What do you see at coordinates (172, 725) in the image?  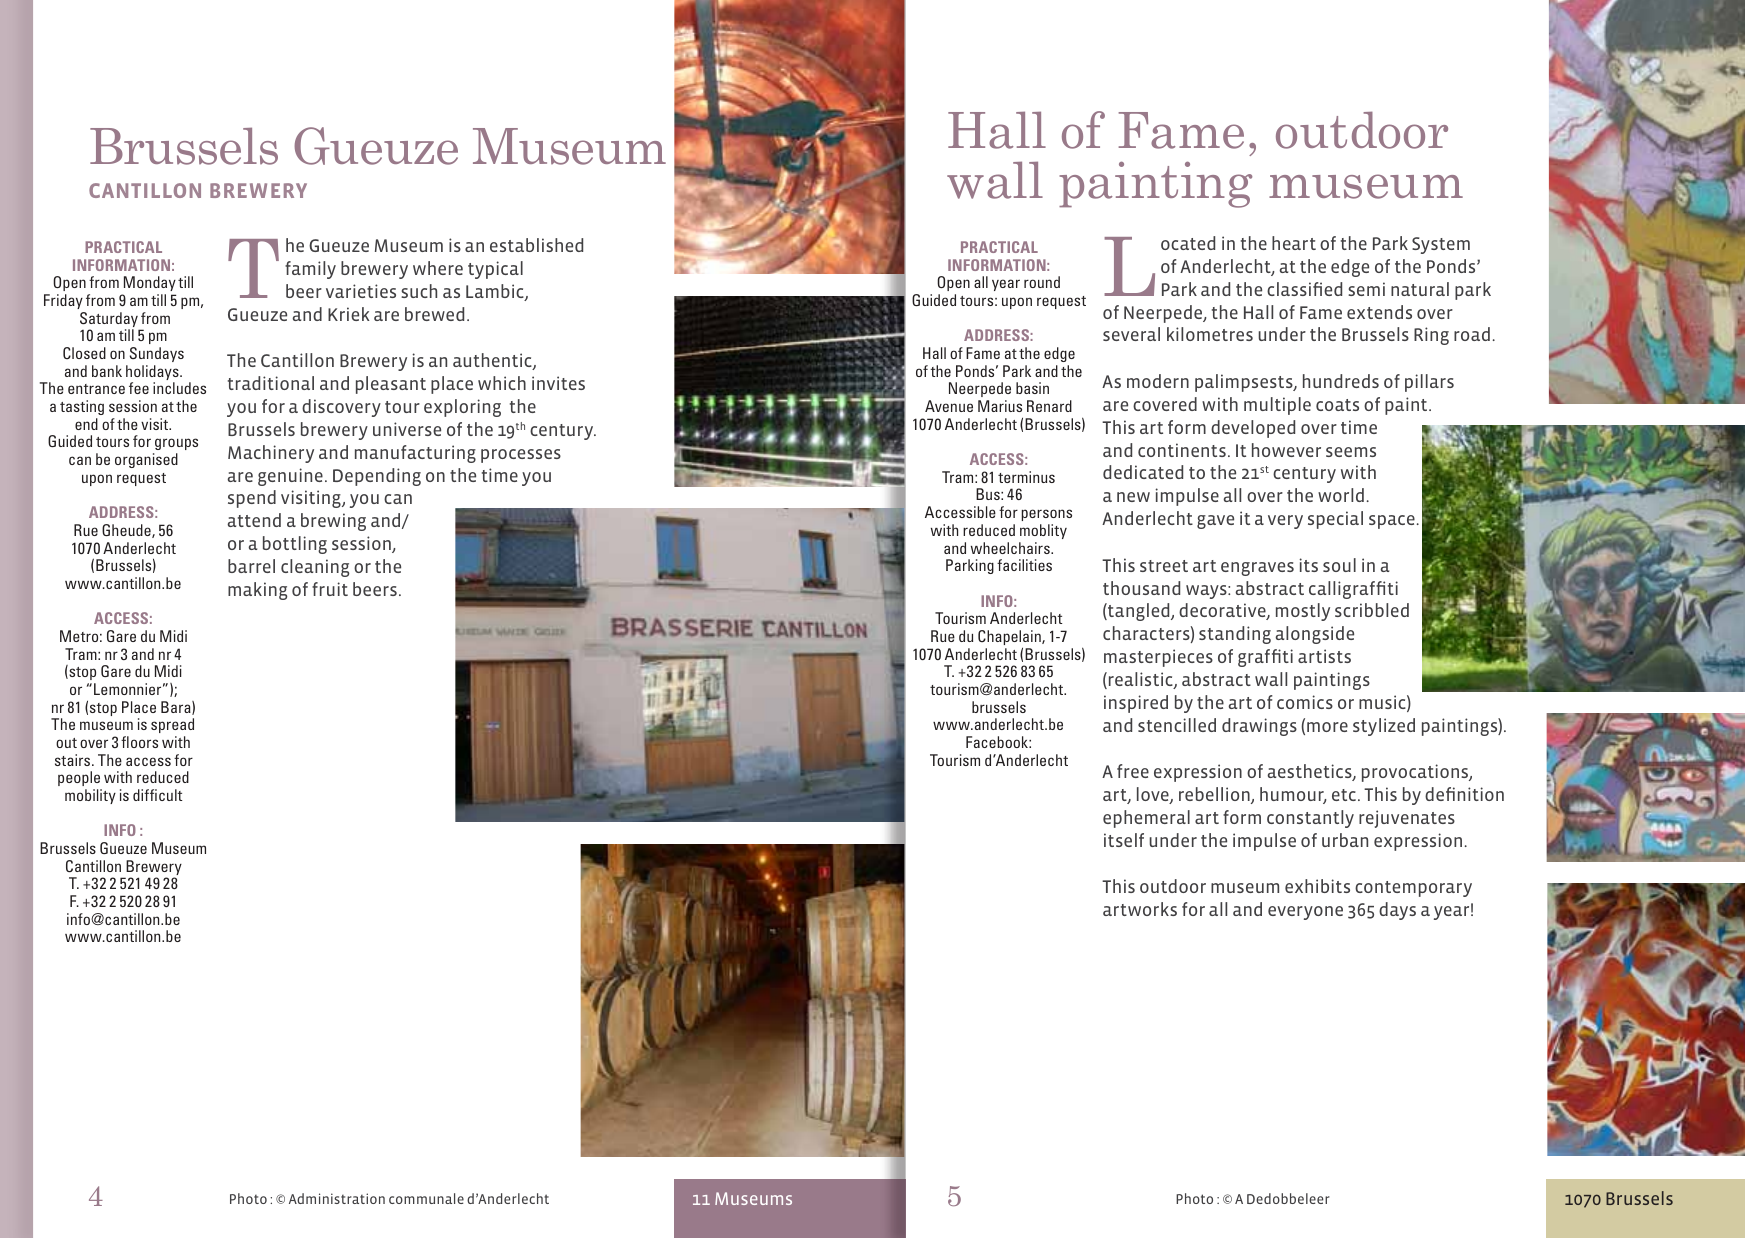 I see `spread` at bounding box center [172, 725].
